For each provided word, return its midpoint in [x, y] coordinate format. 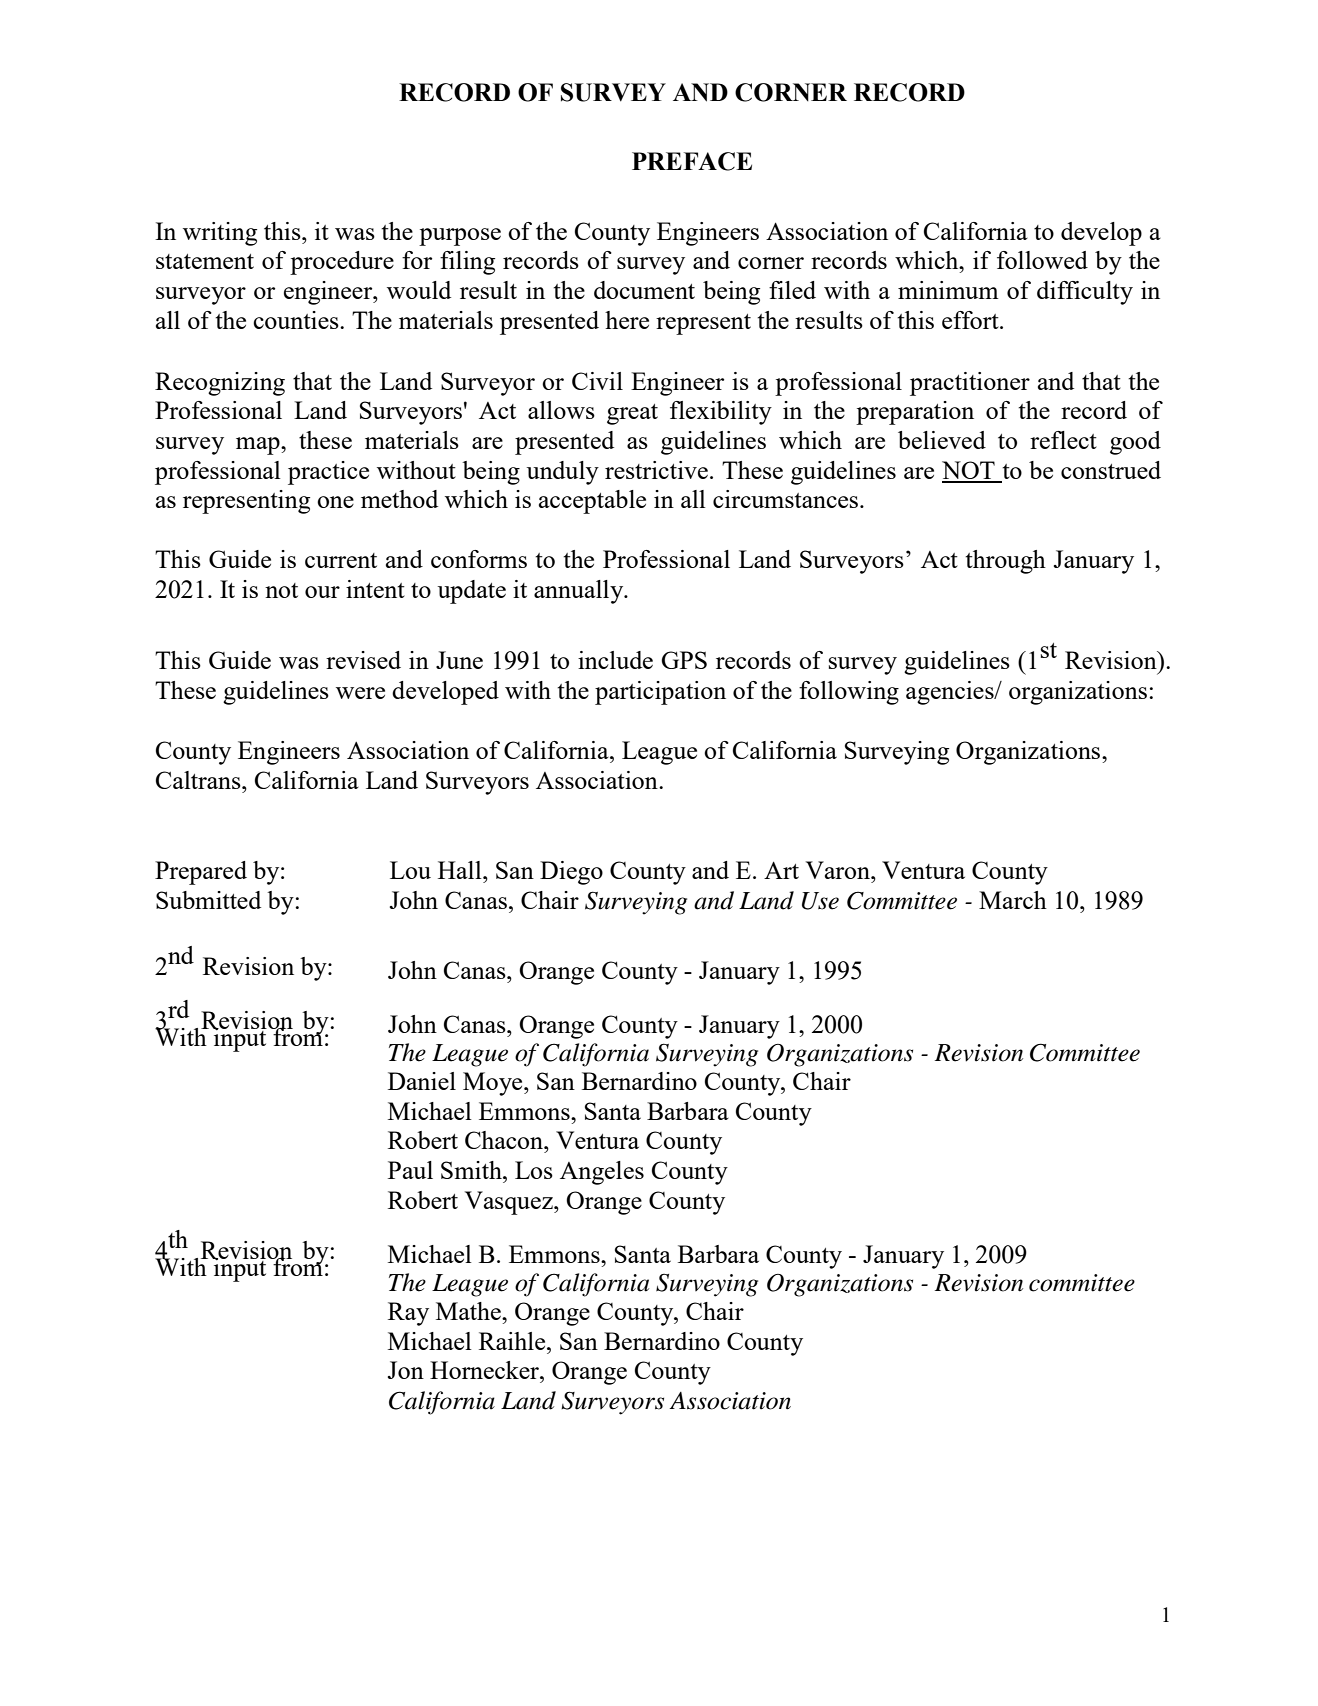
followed [1042, 260]
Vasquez [510, 1203]
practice [328, 473]
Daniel [422, 1081]
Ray [408, 1314]
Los [534, 1170]
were [360, 693]
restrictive [656, 470]
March [1013, 900]
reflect [1063, 440]
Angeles [602, 1173]
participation [660, 693]
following [849, 693]
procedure [342, 263]
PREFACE [692, 161]
